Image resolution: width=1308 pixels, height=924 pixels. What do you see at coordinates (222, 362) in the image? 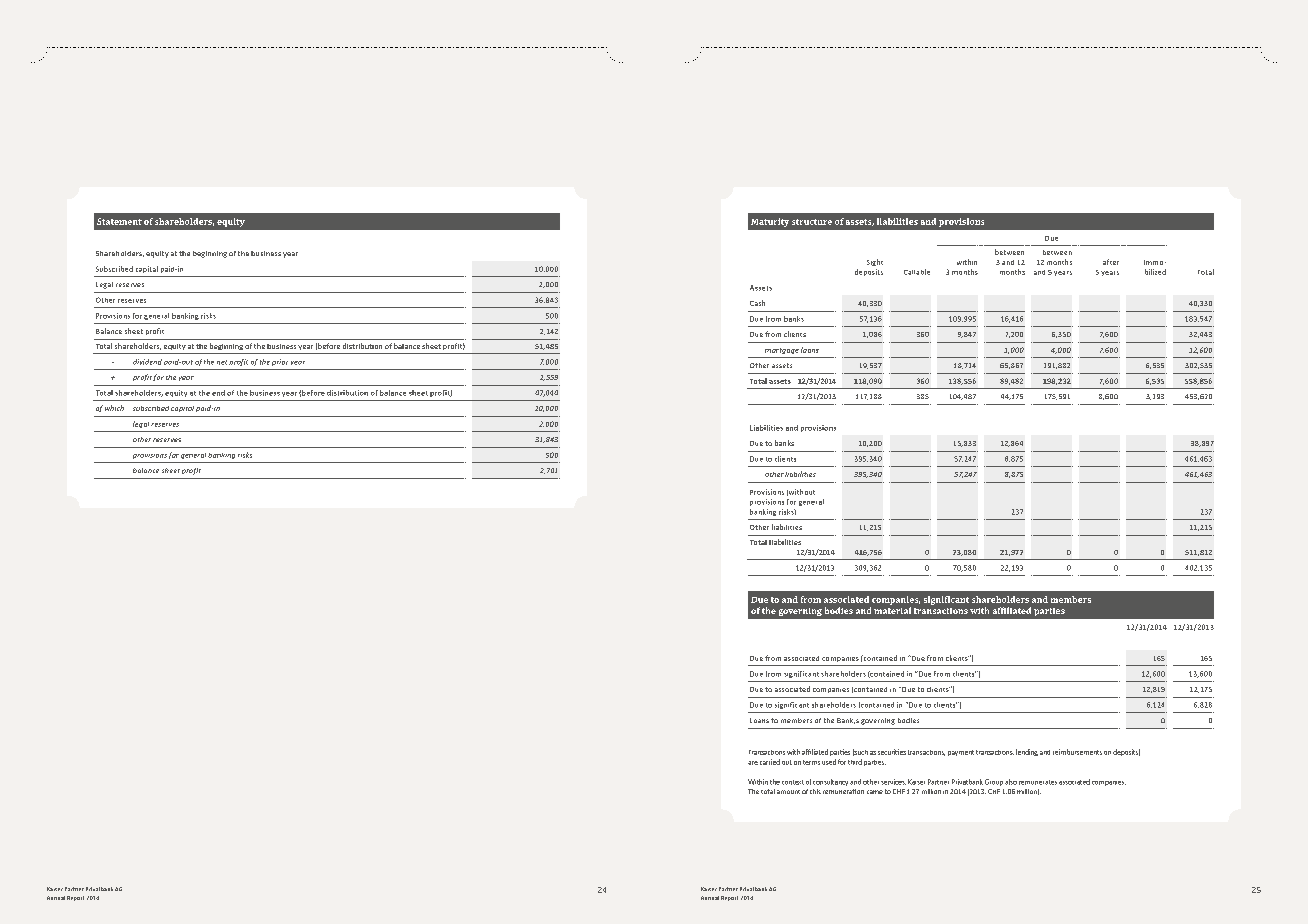
I see `net` at bounding box center [222, 362].
